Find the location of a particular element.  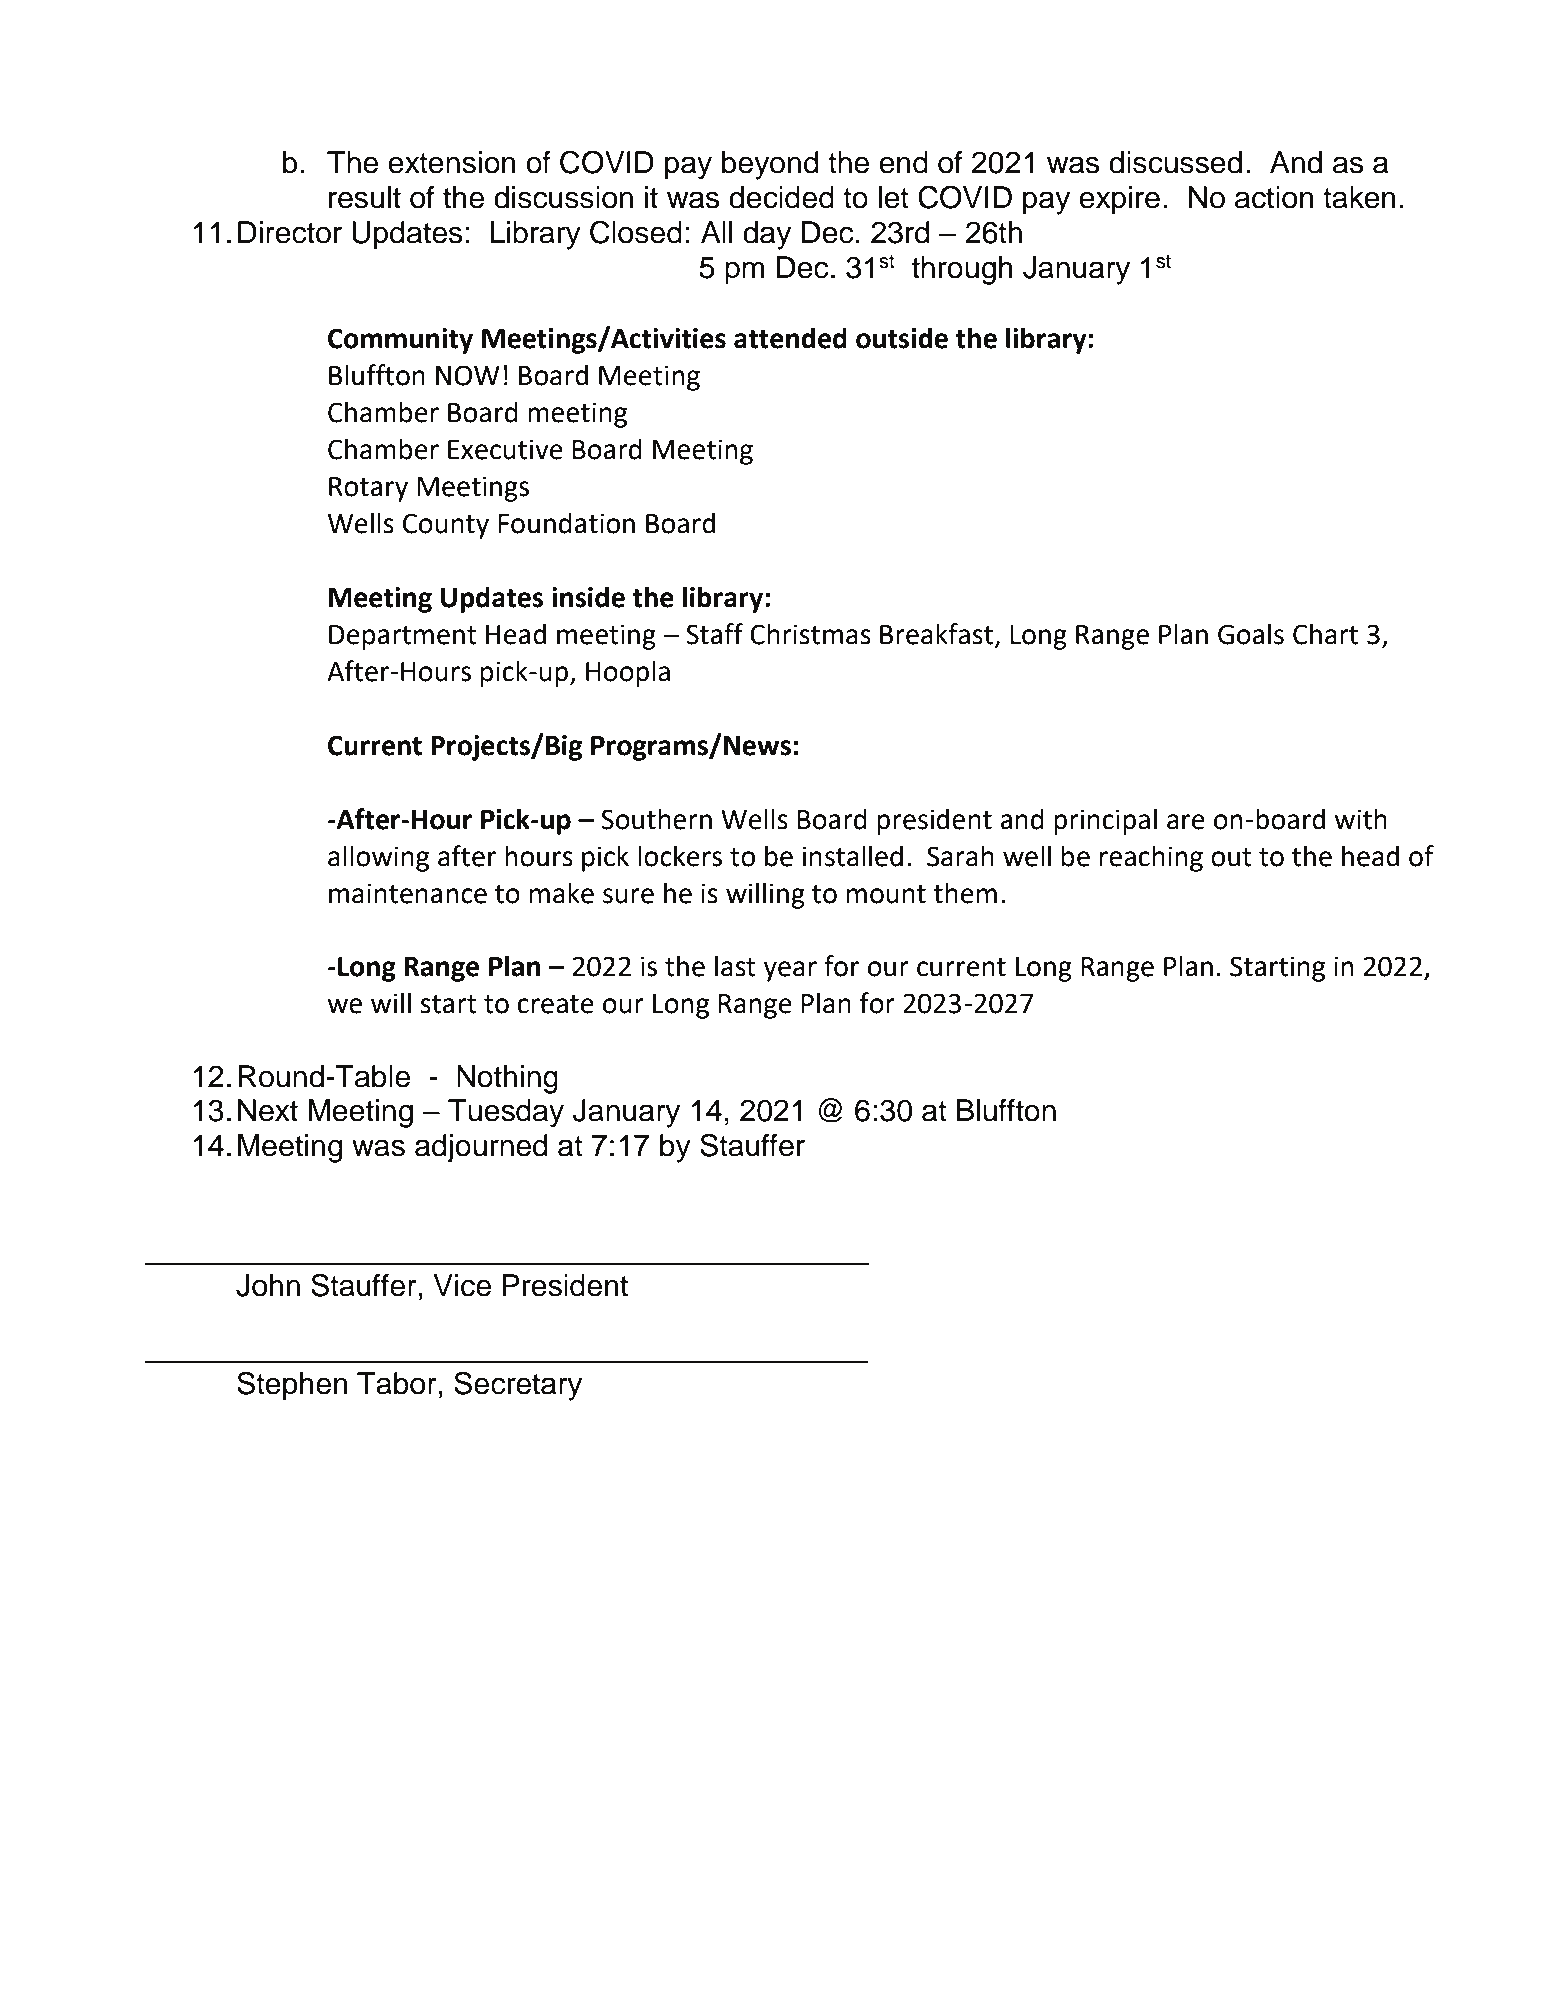

action is located at coordinates (1274, 197).
